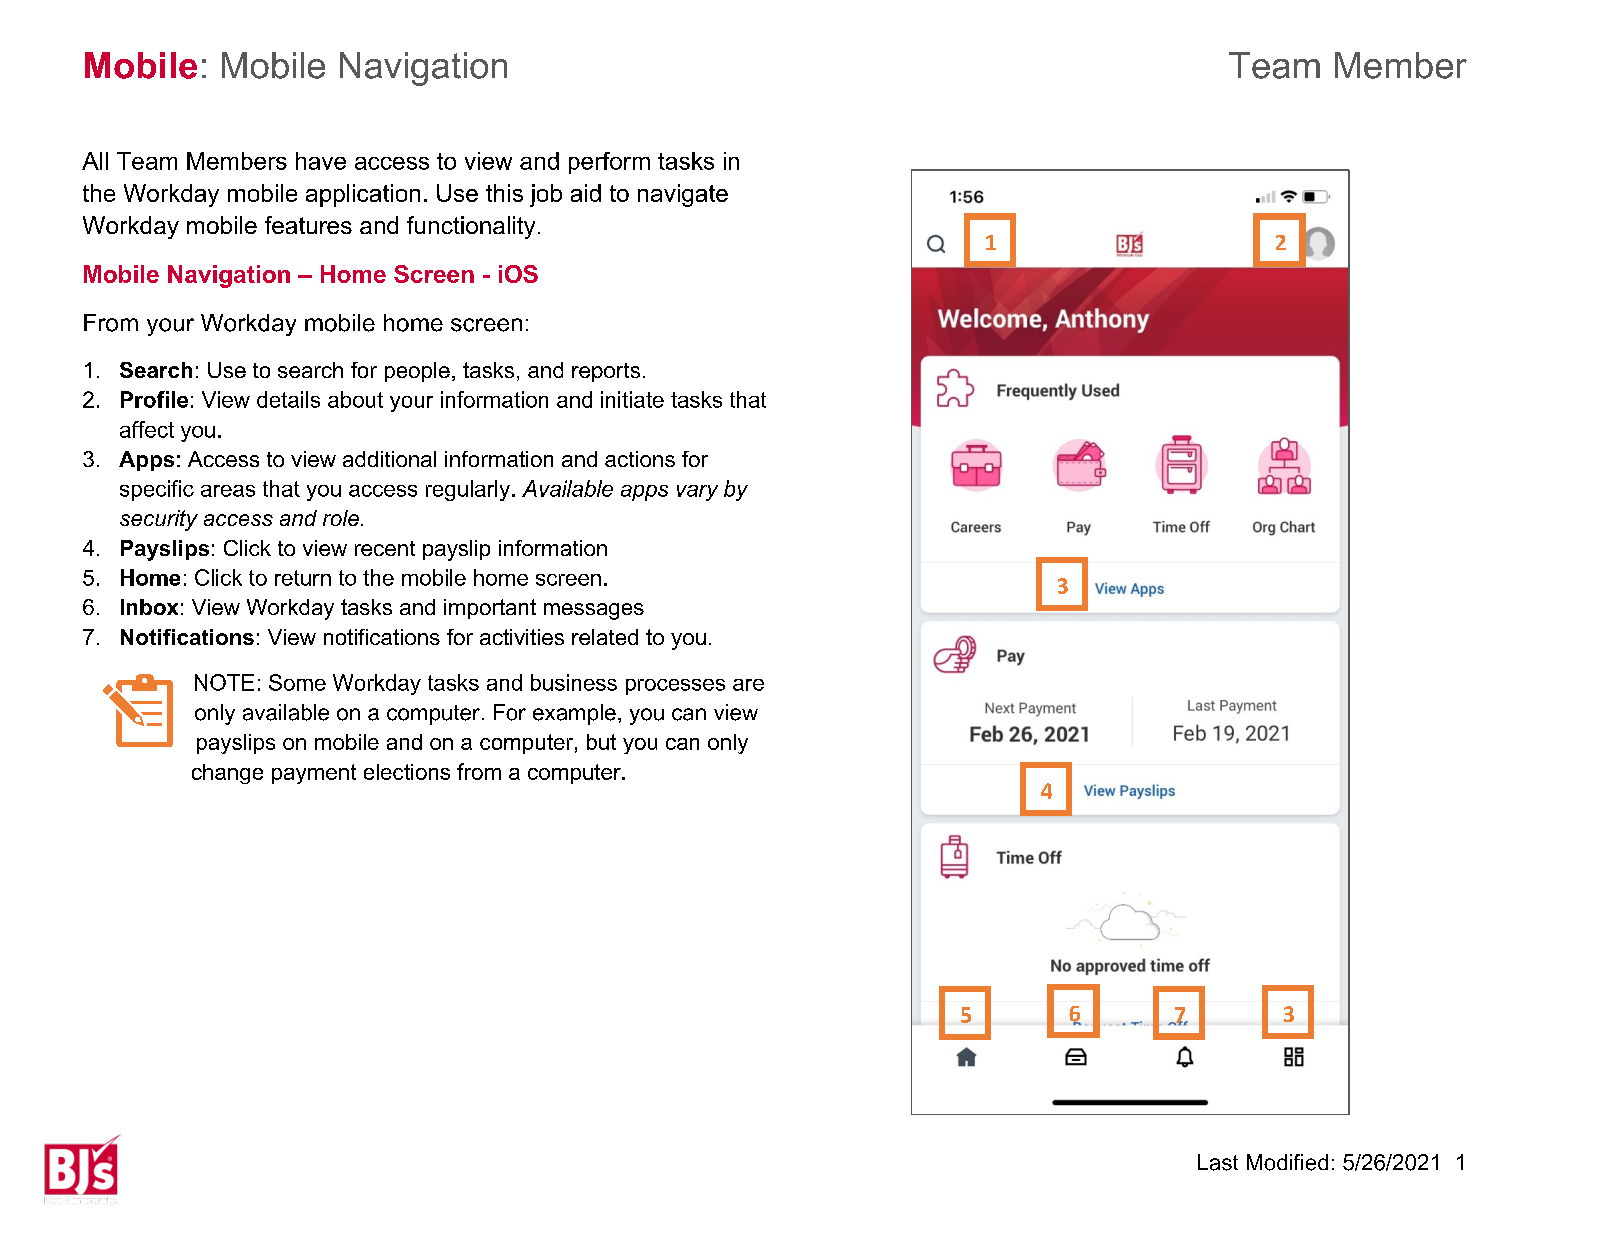 The image size is (1613, 1246). I want to click on change, so click(227, 774).
